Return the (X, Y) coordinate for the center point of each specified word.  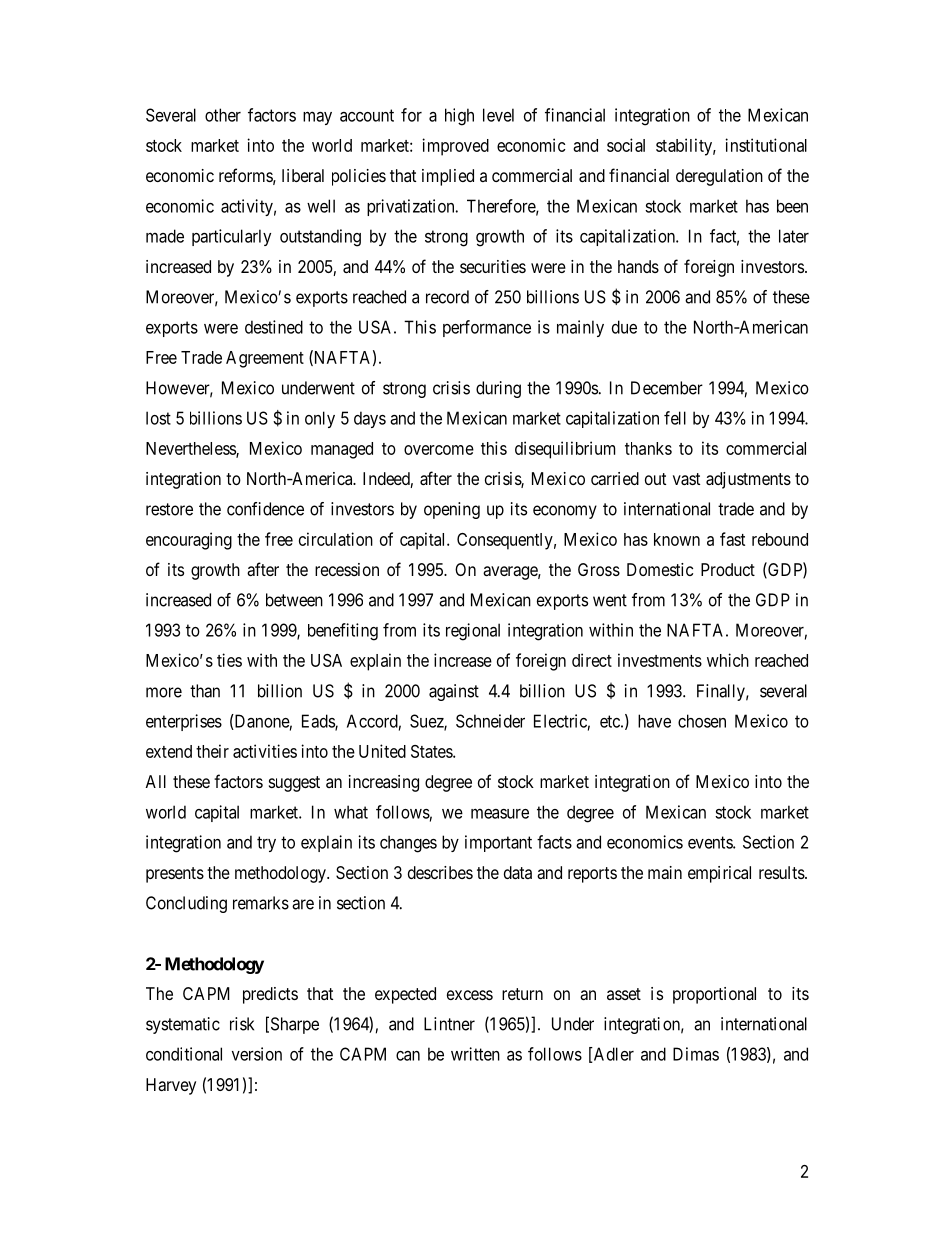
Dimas (696, 1054)
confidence (265, 509)
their (212, 751)
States (432, 751)
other (223, 115)
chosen (702, 721)
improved (455, 147)
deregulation (719, 177)
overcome (439, 450)
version (257, 1054)
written (475, 1054)
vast (686, 479)
